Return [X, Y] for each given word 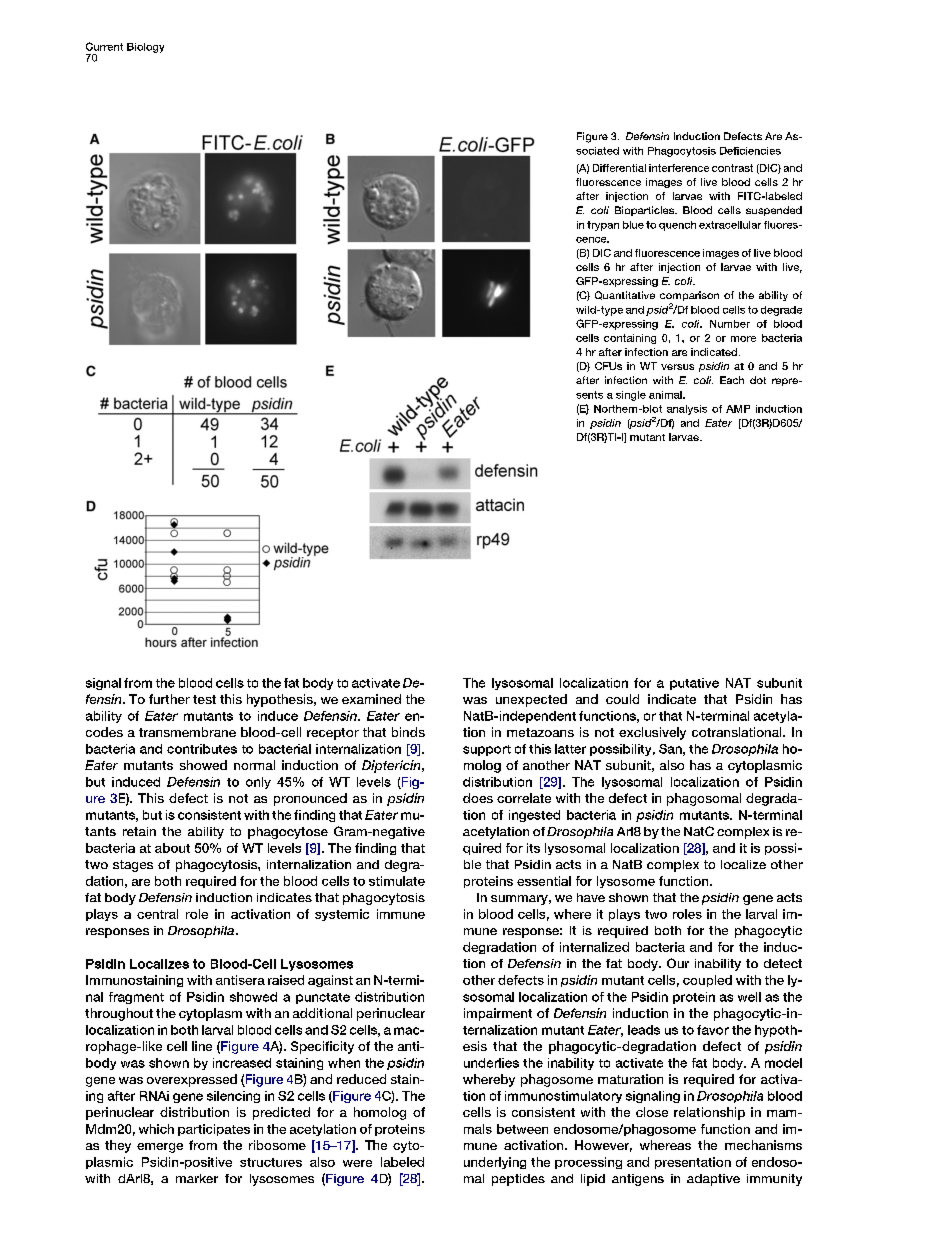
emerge [160, 1148]
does [478, 798]
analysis [687, 410]
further [169, 699]
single [631, 396]
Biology [145, 48]
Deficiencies [750, 151]
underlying [495, 1163]
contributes [202, 749]
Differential [619, 168]
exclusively [652, 733]
